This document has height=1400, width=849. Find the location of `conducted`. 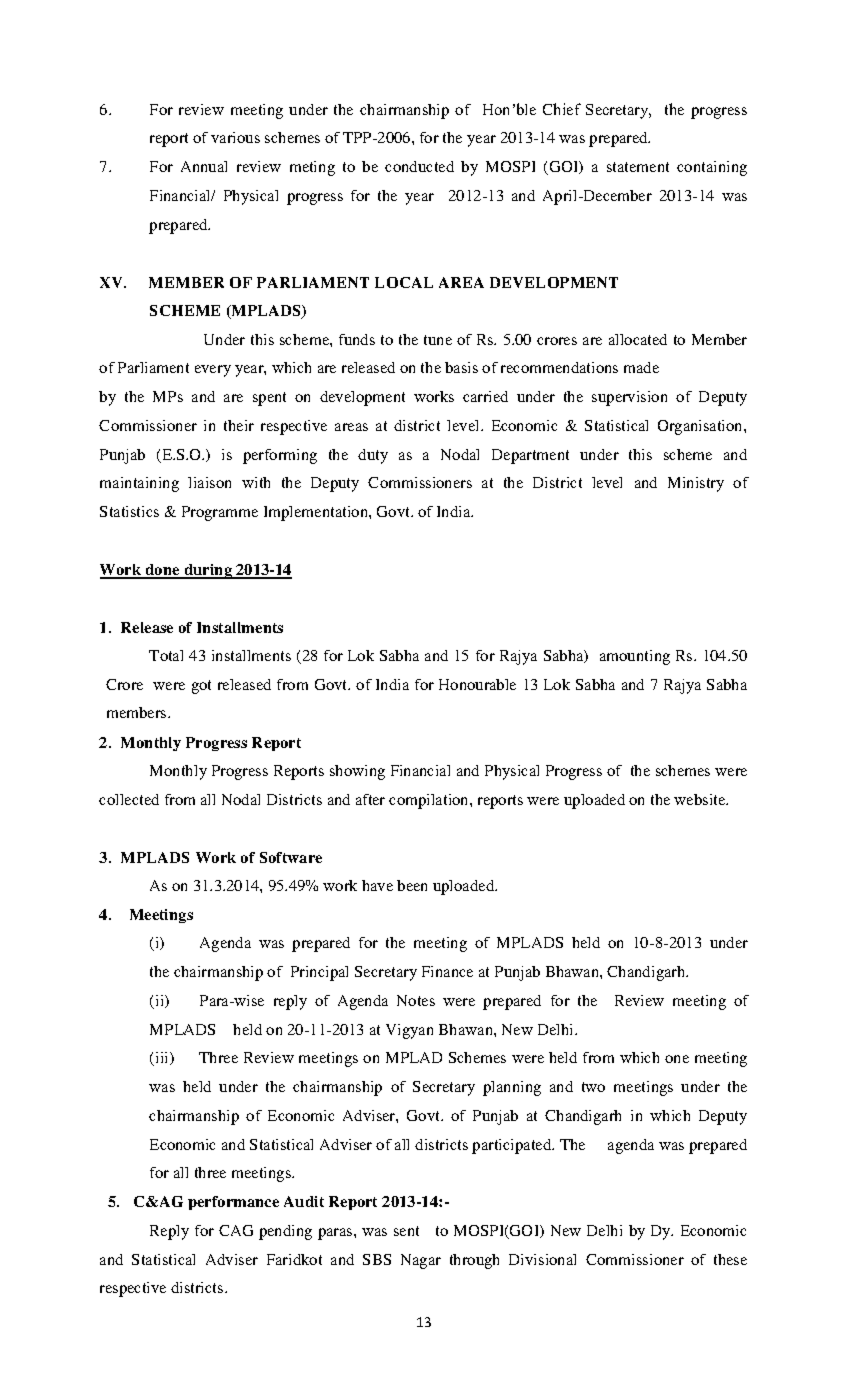

conducted is located at coordinates (419, 166).
